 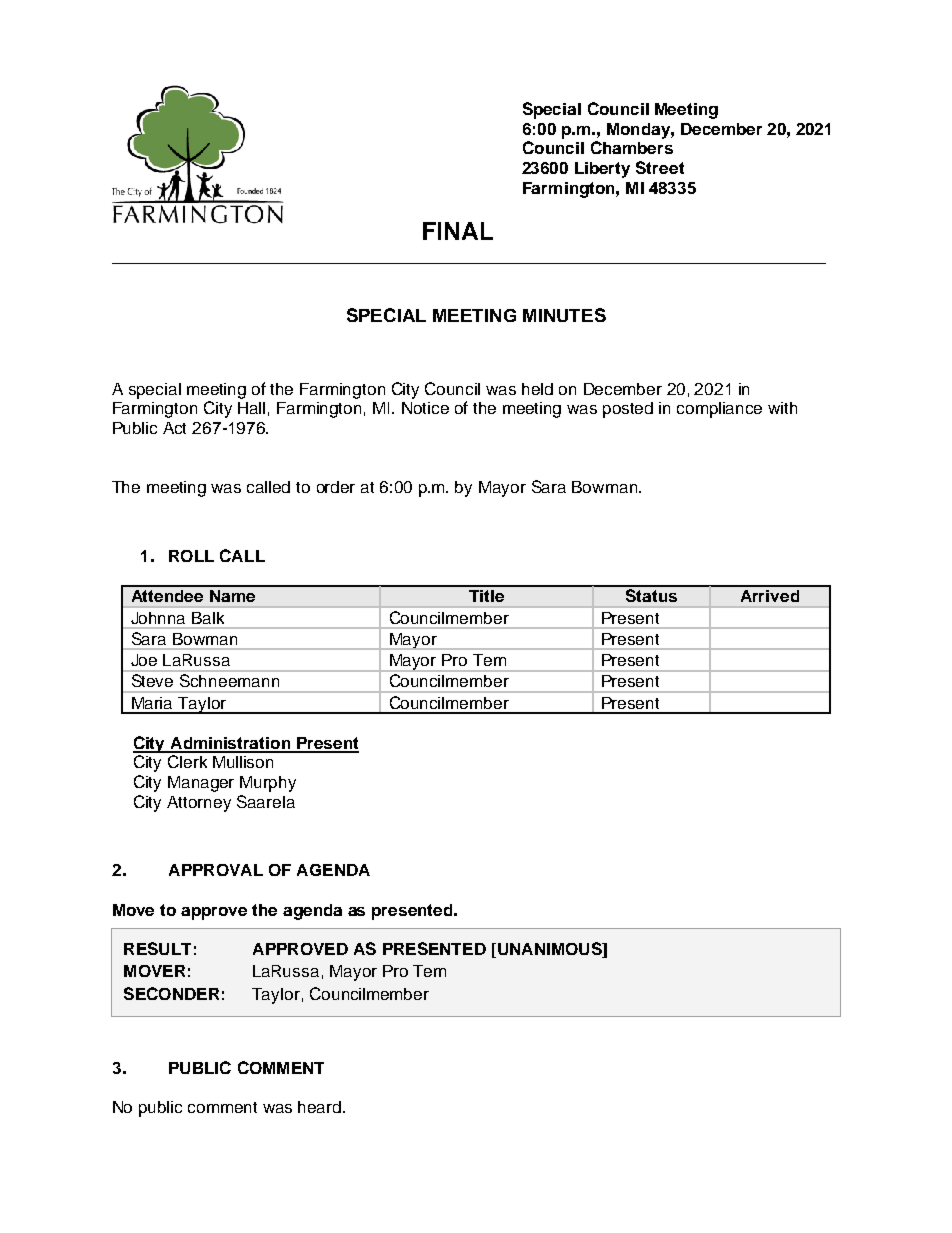 What do you see at coordinates (551, 948) in the document?
I see `UNANIMOUS` at bounding box center [551, 948].
